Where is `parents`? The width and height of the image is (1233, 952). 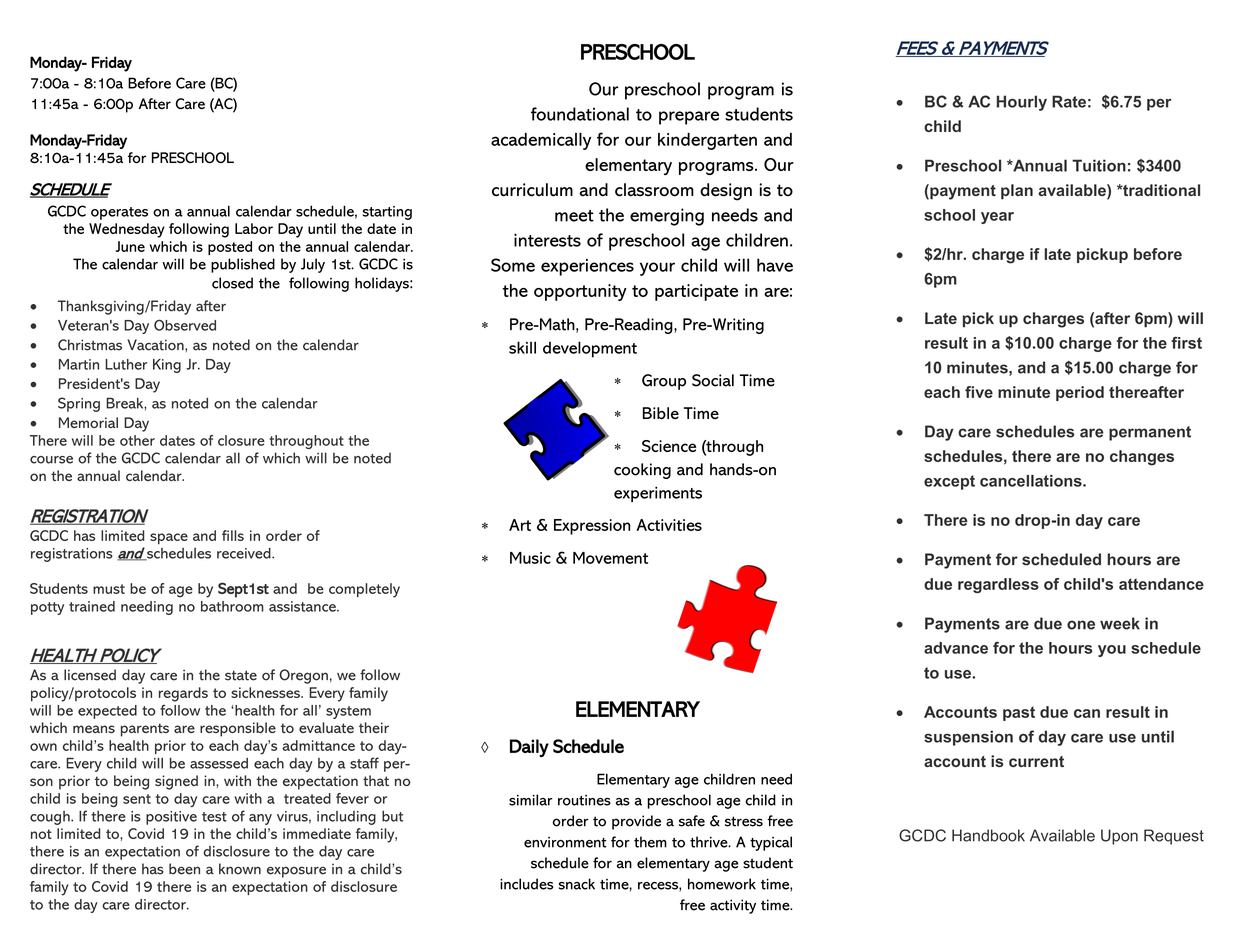 parents is located at coordinates (145, 730).
